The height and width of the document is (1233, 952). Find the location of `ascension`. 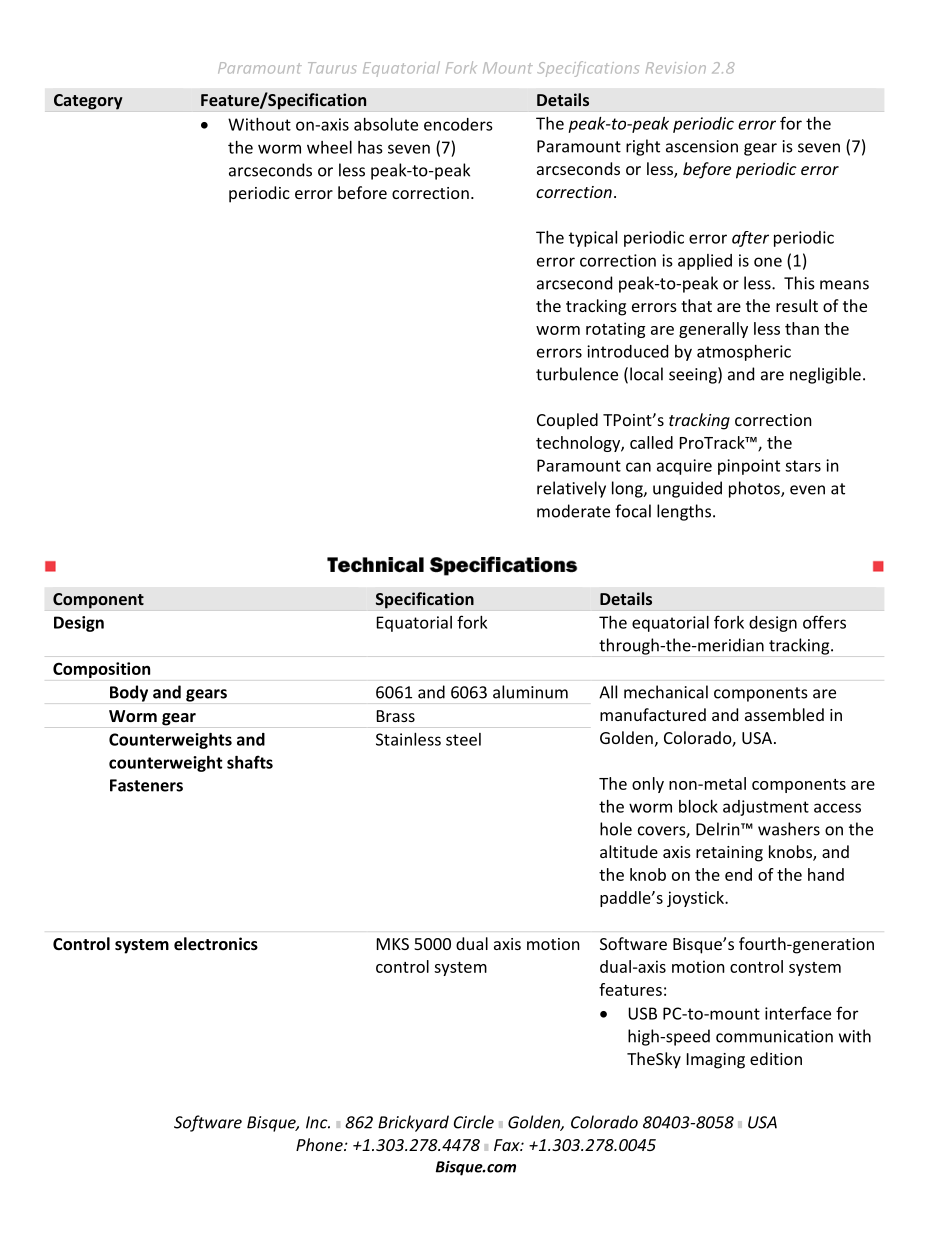

ascension is located at coordinates (702, 146).
